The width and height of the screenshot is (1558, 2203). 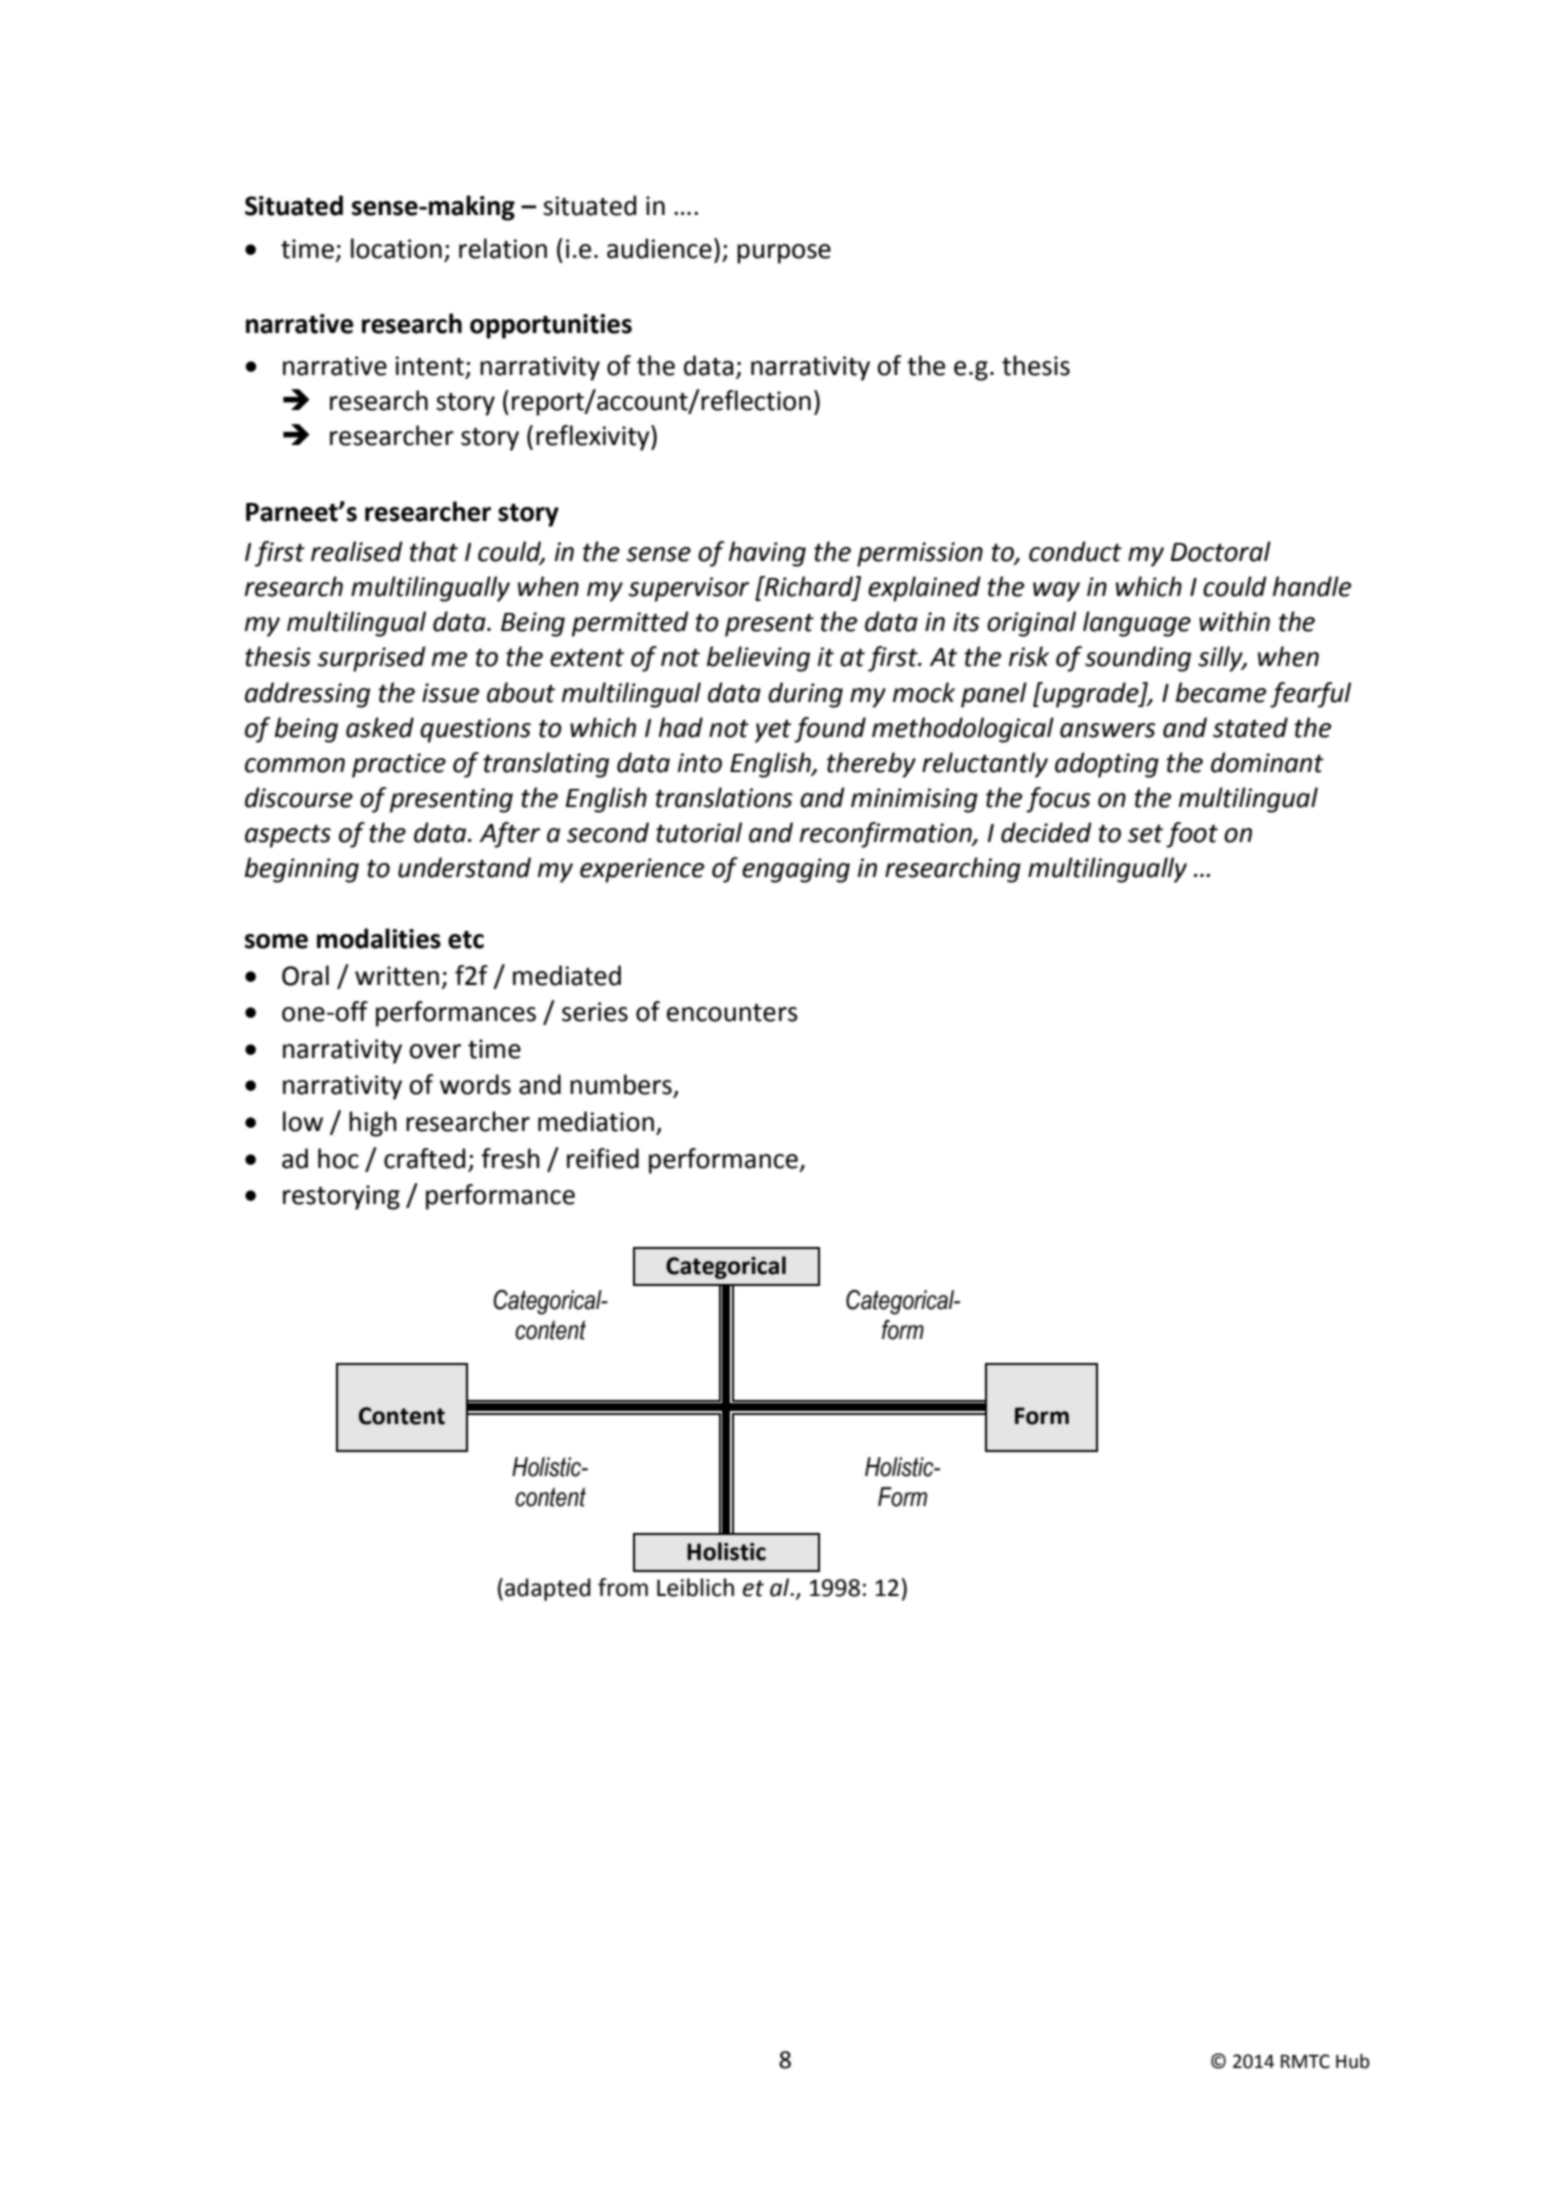 I want to click on reified, so click(x=603, y=1158).
